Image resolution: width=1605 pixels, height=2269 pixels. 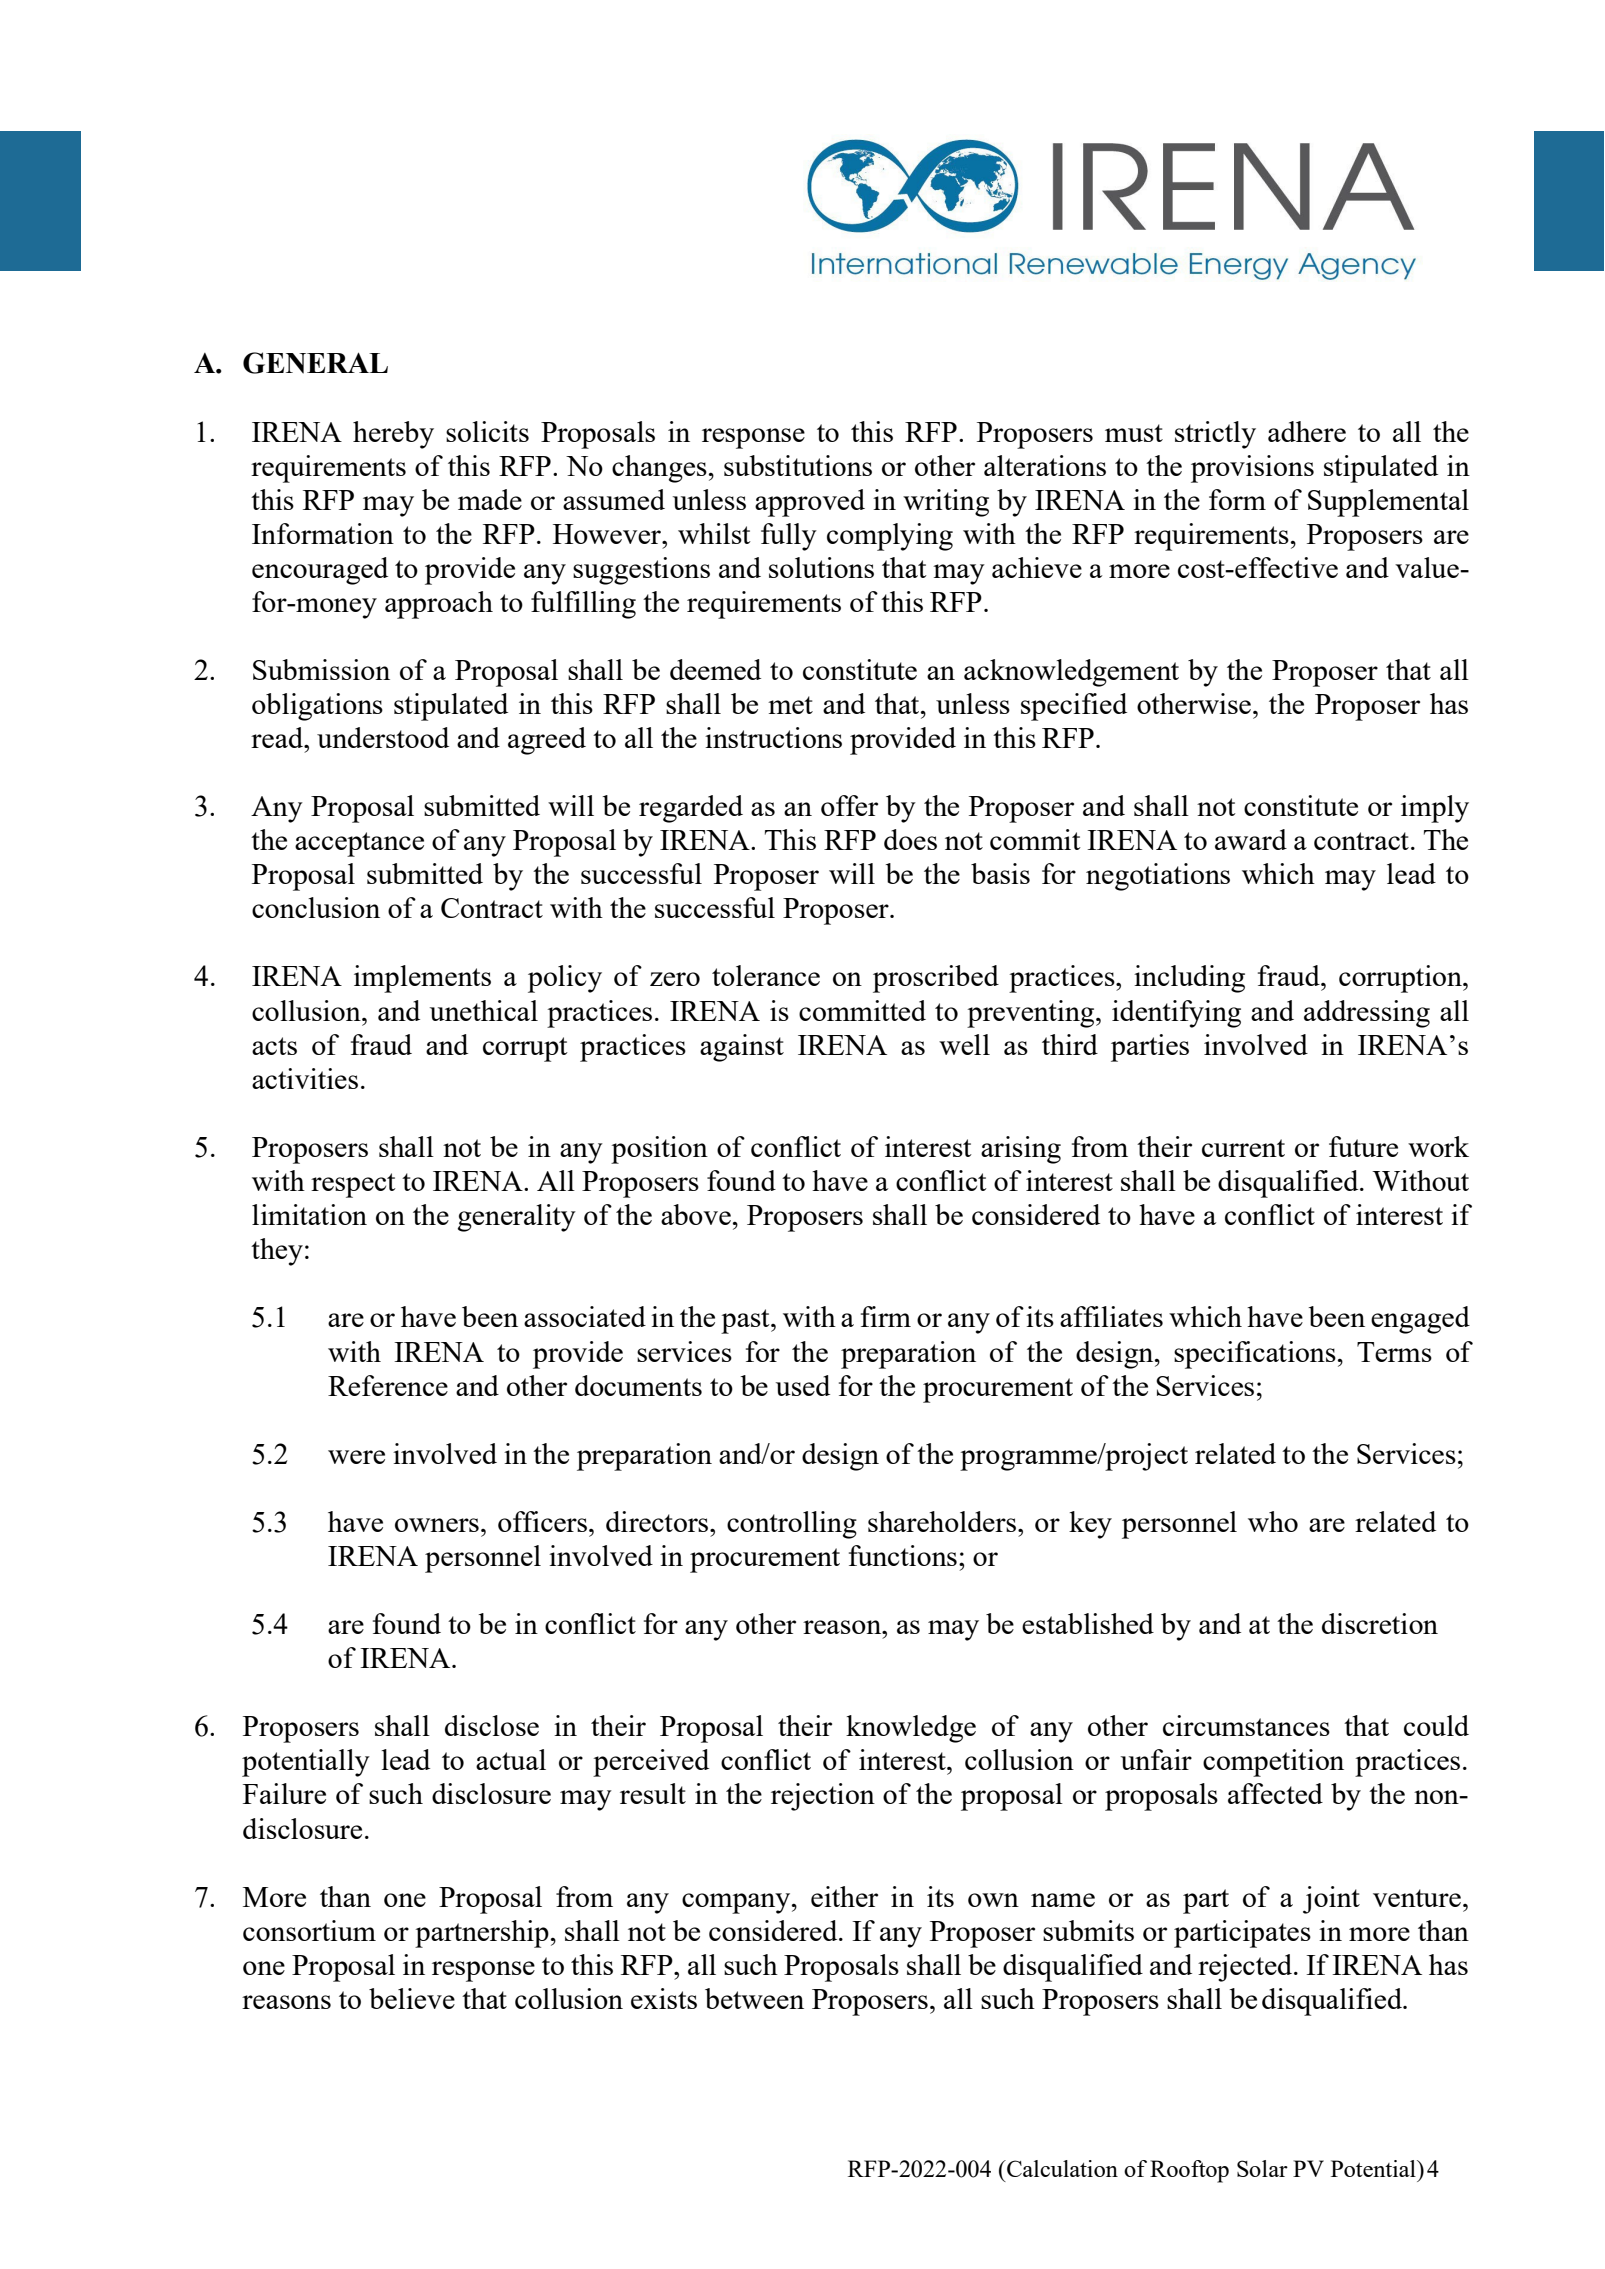 What do you see at coordinates (393, 435) in the page?
I see `hereby` at bounding box center [393, 435].
